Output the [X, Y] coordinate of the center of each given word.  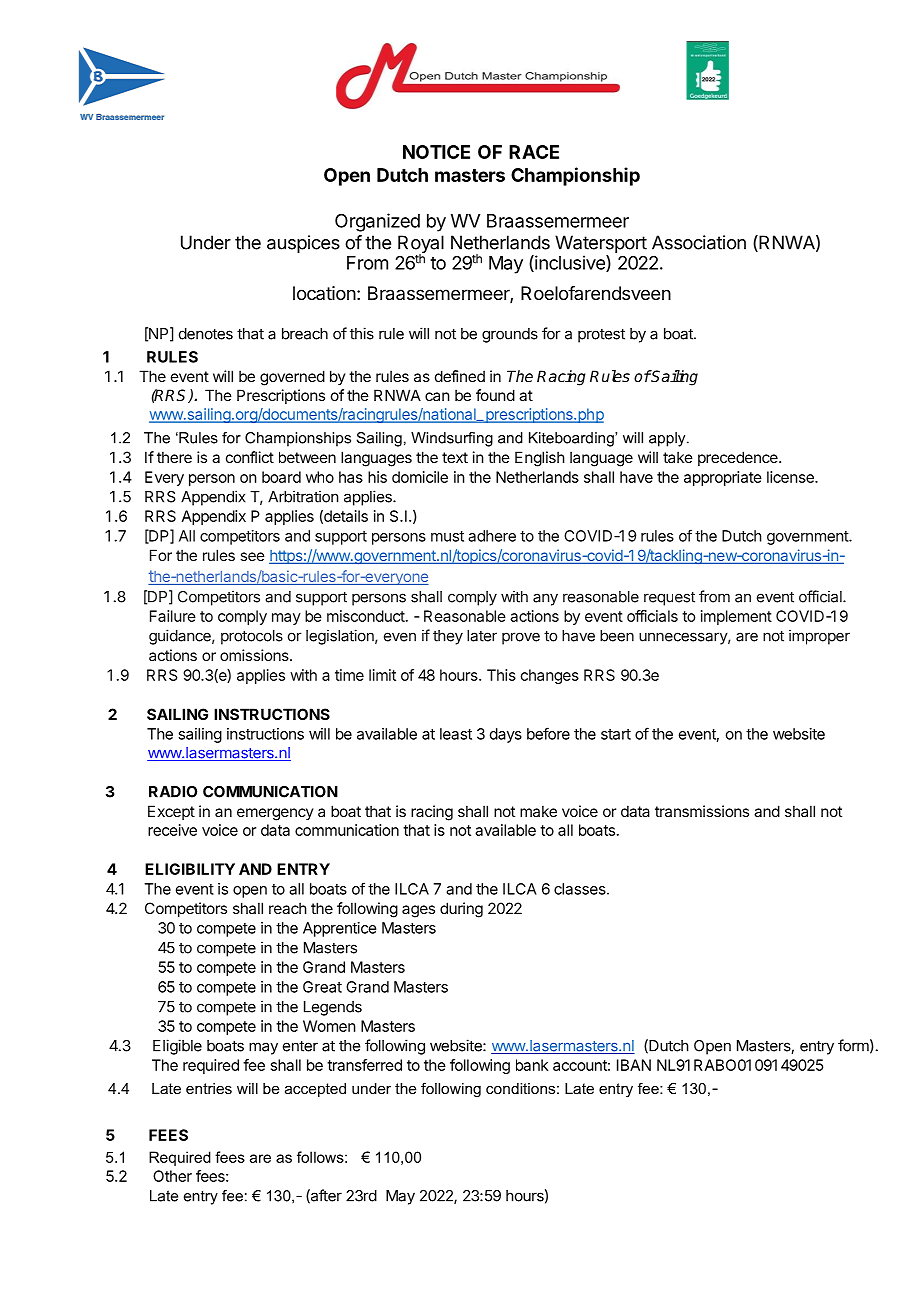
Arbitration [303, 496]
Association [699, 242]
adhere [492, 536]
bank [532, 1065]
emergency [275, 814]
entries [209, 1088]
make [538, 811]
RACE [534, 152]
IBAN [634, 1065]
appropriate [723, 478]
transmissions [702, 811]
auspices [303, 244]
